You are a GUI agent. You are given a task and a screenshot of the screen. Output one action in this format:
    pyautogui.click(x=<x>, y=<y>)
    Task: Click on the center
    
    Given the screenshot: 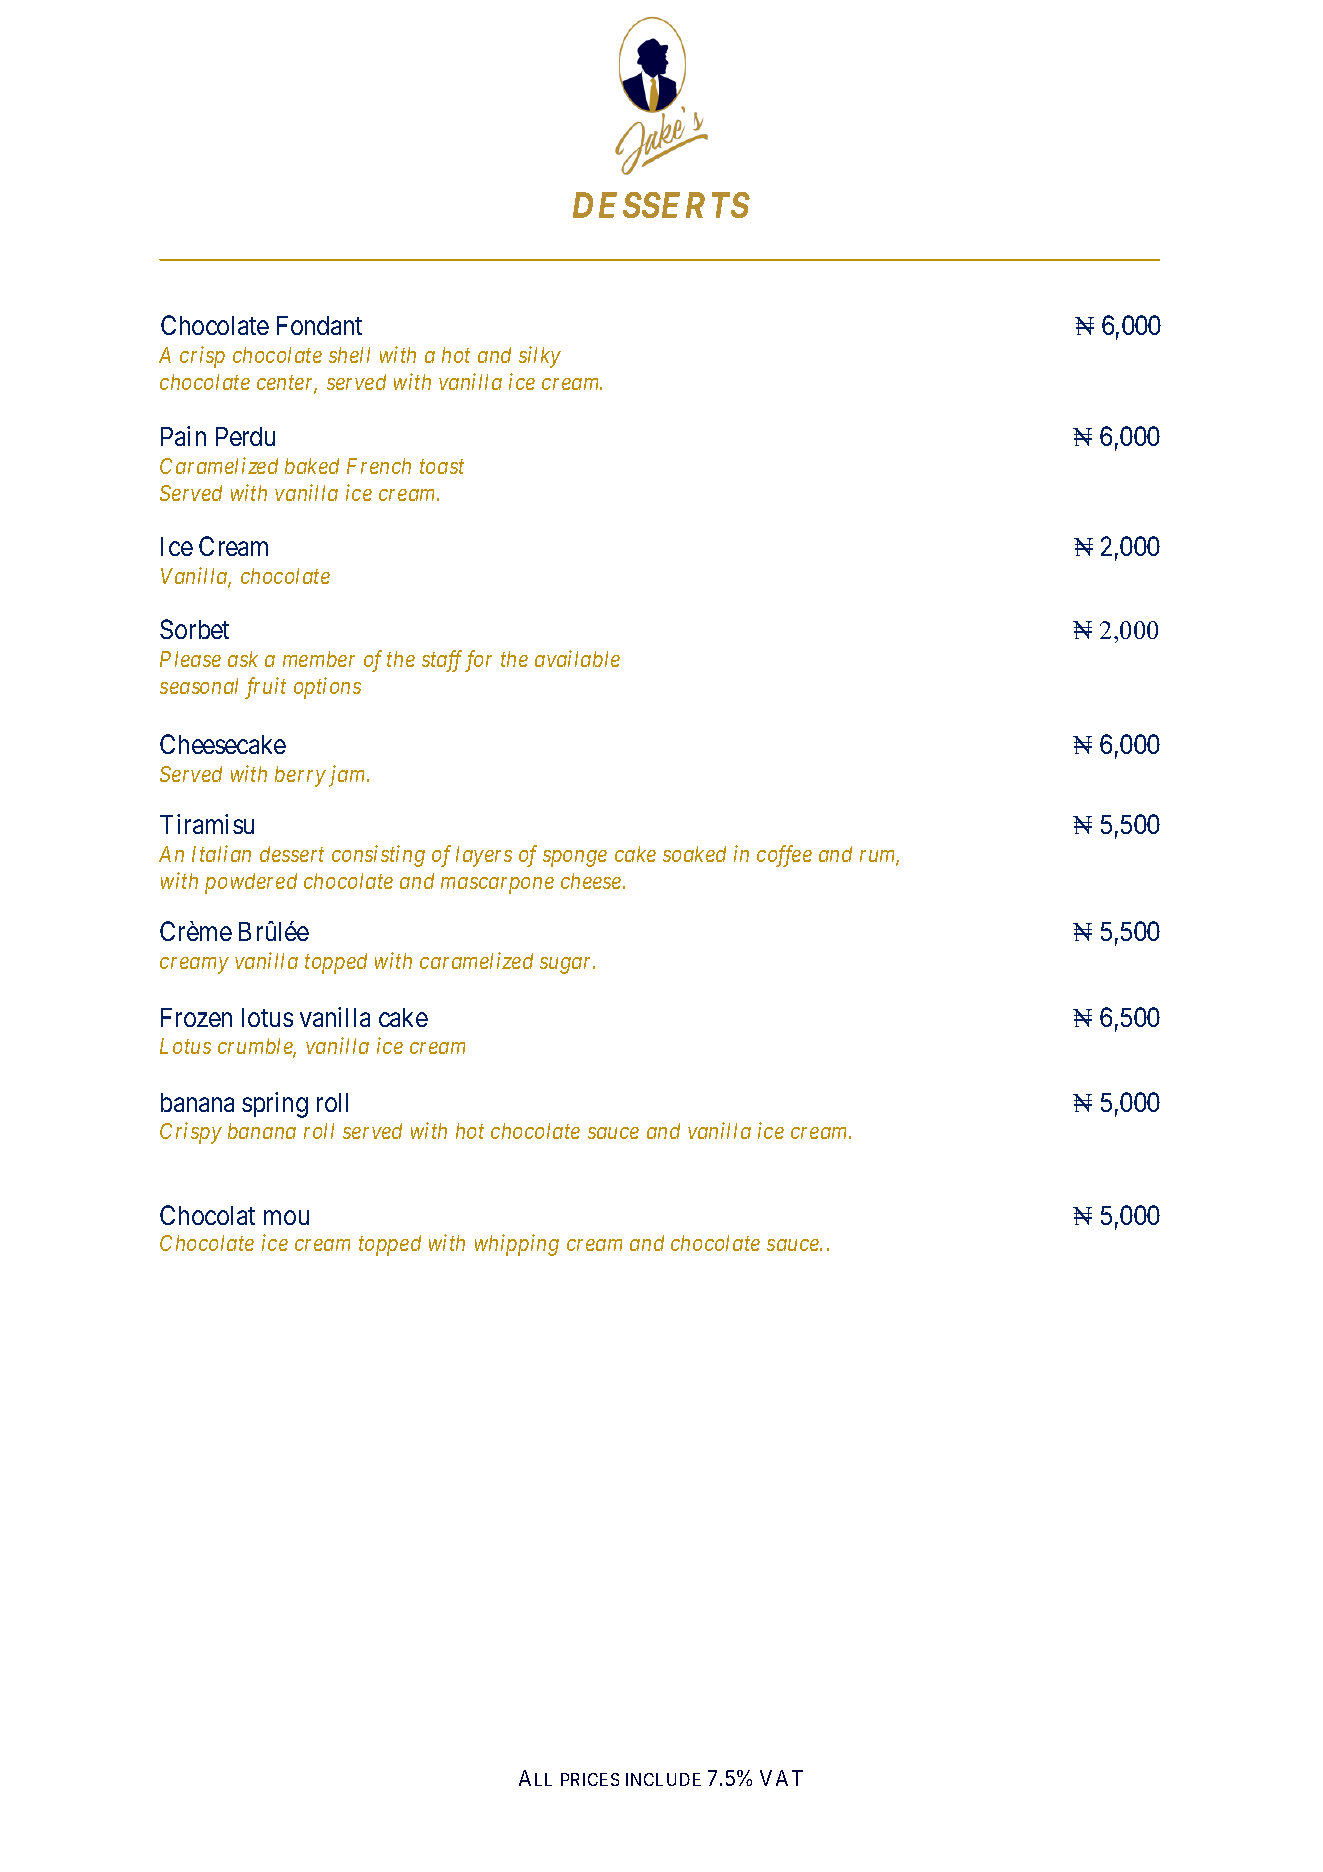 What is the action you would take?
    pyautogui.click(x=287, y=384)
